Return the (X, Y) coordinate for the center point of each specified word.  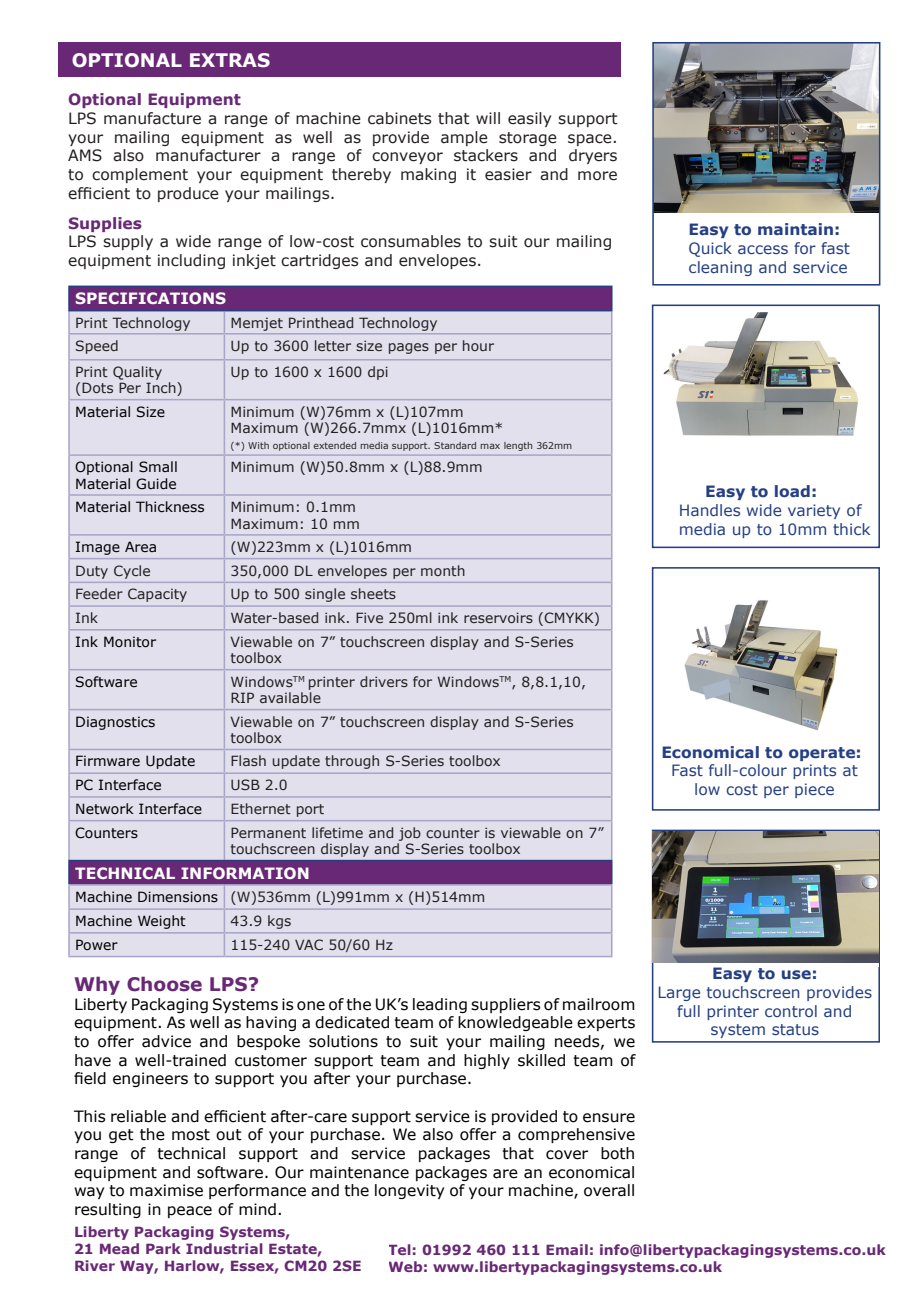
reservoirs (498, 617)
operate (822, 754)
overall (609, 1190)
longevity (409, 1191)
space (590, 140)
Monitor (130, 642)
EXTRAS (230, 60)
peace (190, 1212)
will (488, 118)
